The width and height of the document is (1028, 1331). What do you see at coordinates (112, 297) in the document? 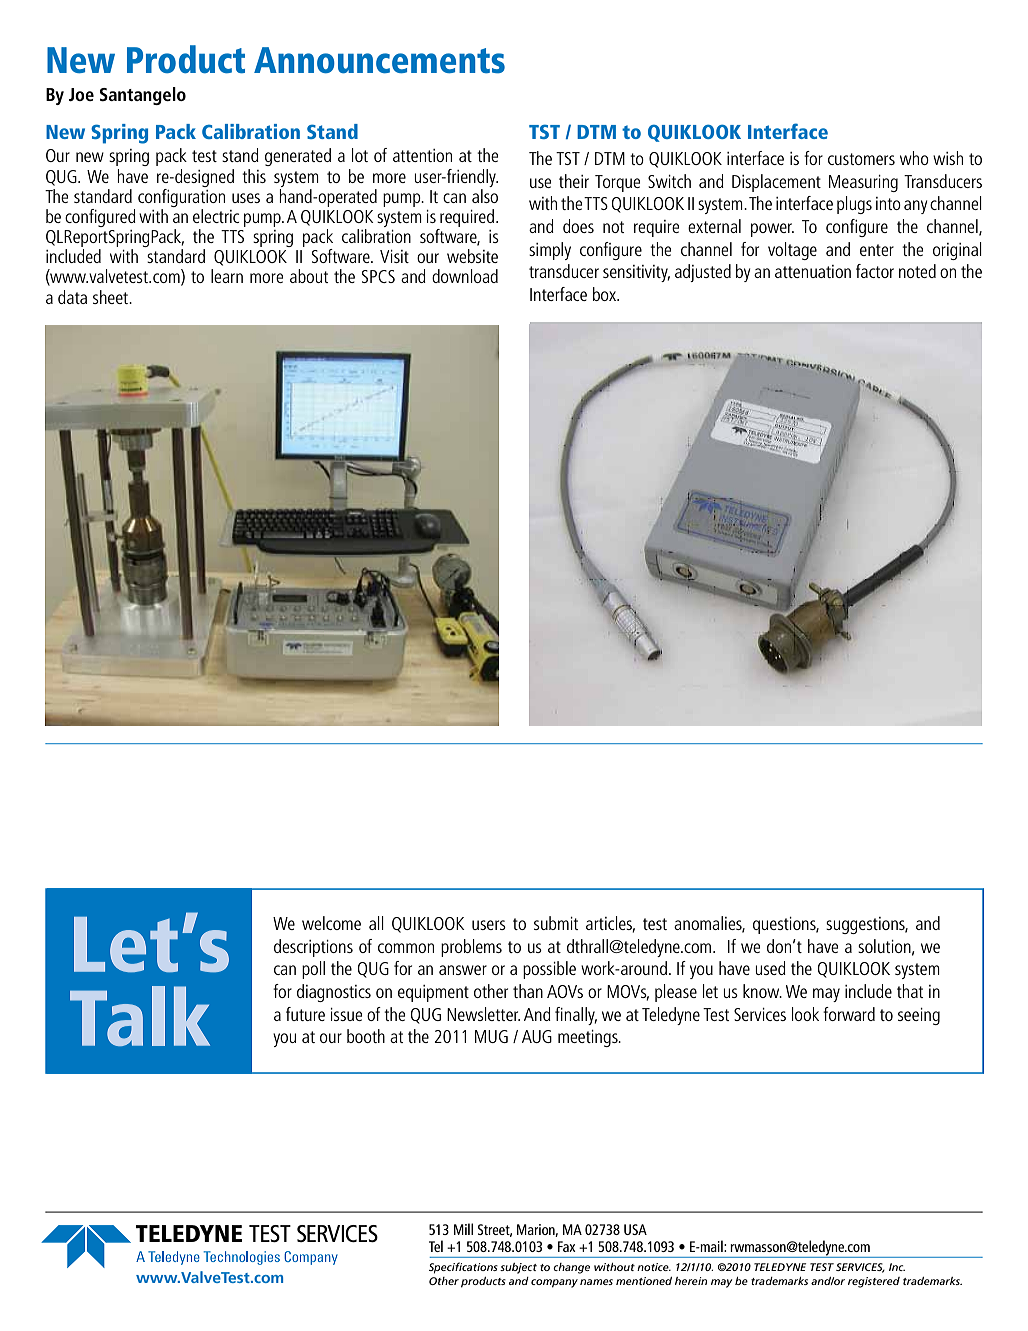
I see `sheet` at bounding box center [112, 297].
